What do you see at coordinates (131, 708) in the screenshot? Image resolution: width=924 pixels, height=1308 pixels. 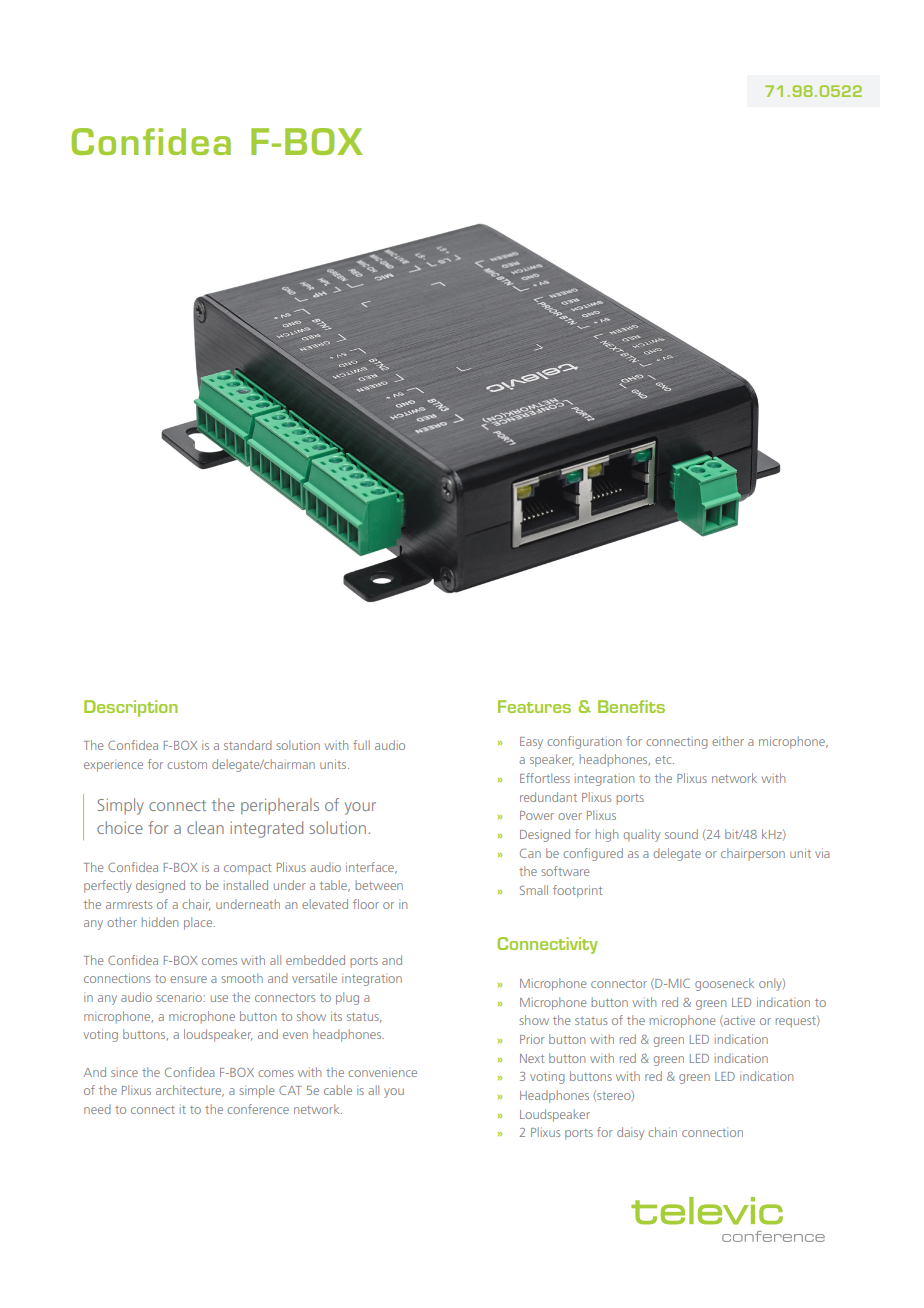 I see `Description` at bounding box center [131, 708].
